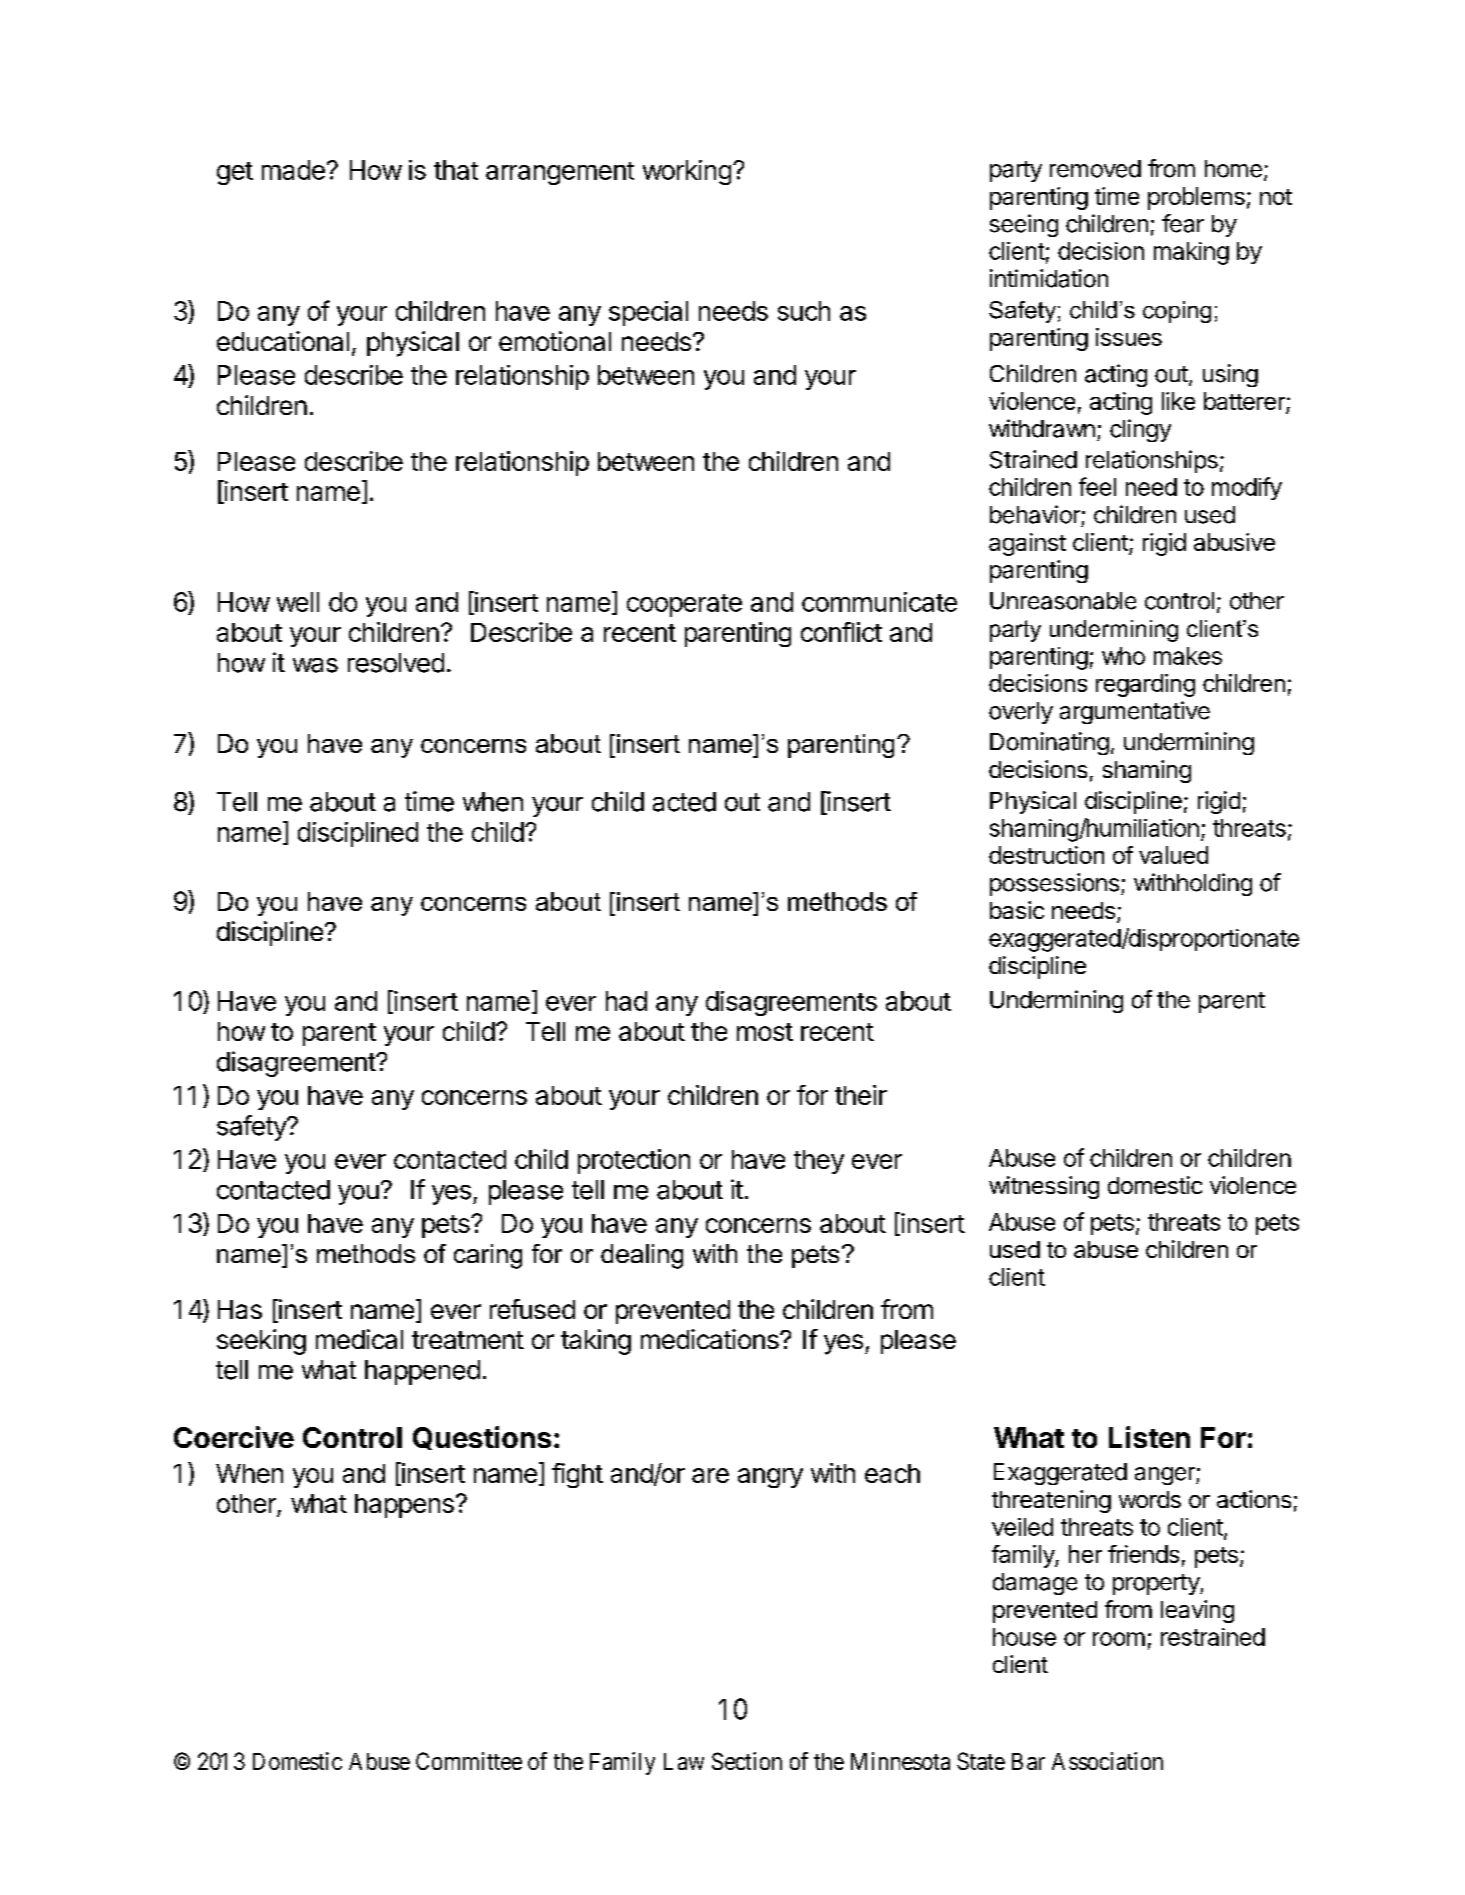 The height and width of the page is (1895, 1465). What do you see at coordinates (687, 172) in the page?
I see `working` at bounding box center [687, 172].
